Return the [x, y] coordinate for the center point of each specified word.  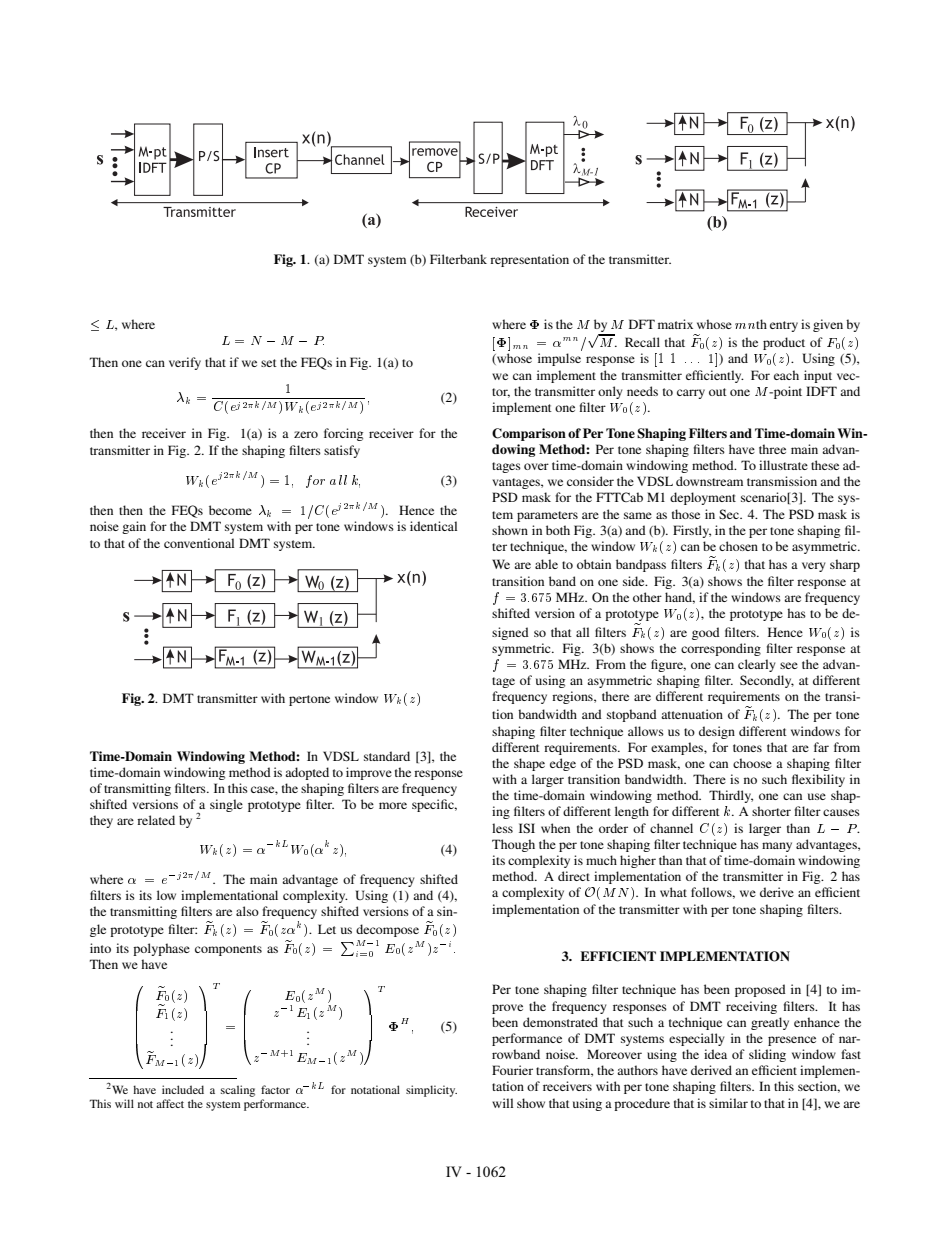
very [813, 567]
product [784, 343]
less [502, 828]
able [546, 564]
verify [185, 363]
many [777, 847]
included [183, 1089]
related [156, 820]
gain [134, 527]
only [610, 392]
